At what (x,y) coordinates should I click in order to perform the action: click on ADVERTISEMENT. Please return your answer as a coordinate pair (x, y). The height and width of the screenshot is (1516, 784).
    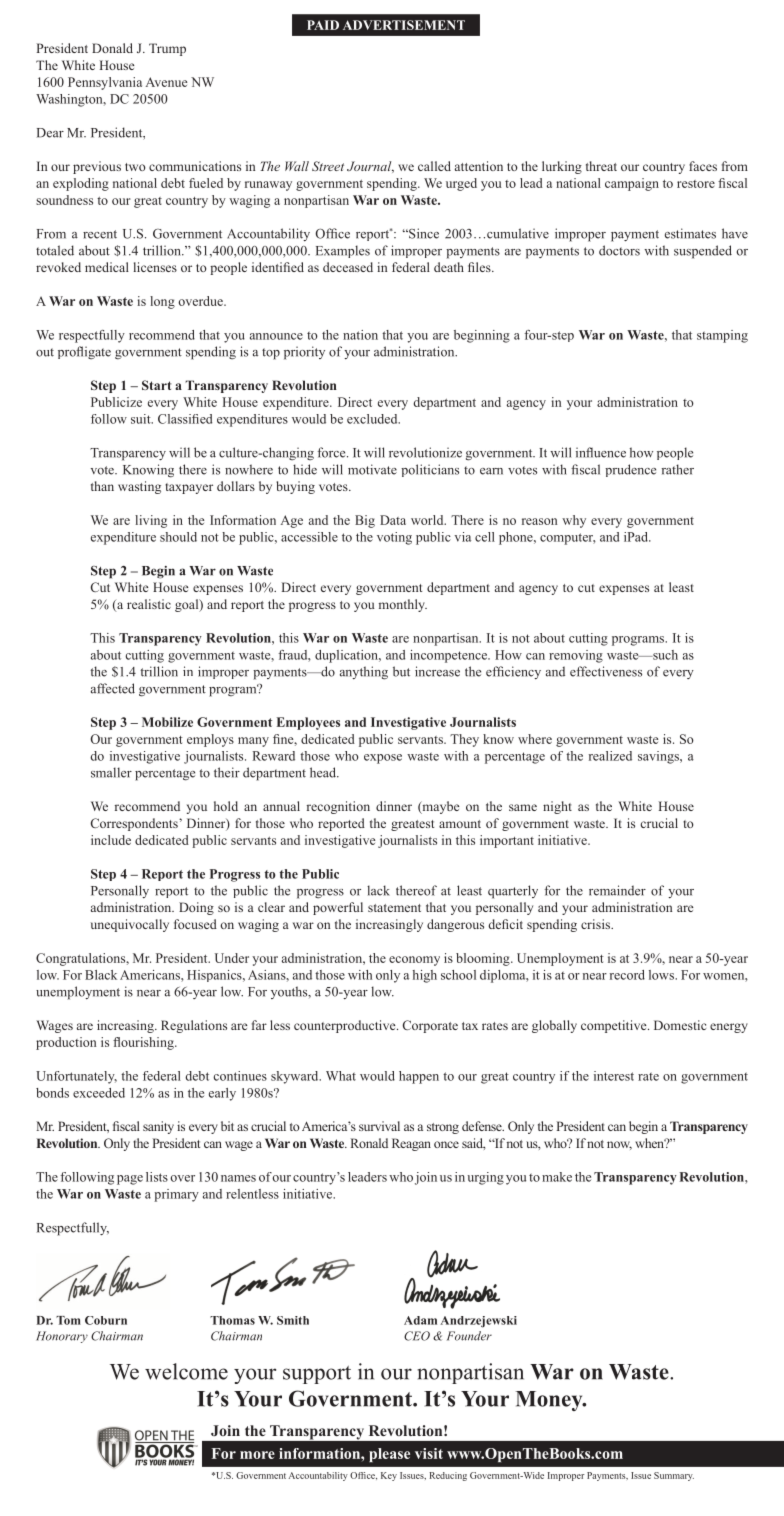
    Looking at the image, I should click on (404, 25).
